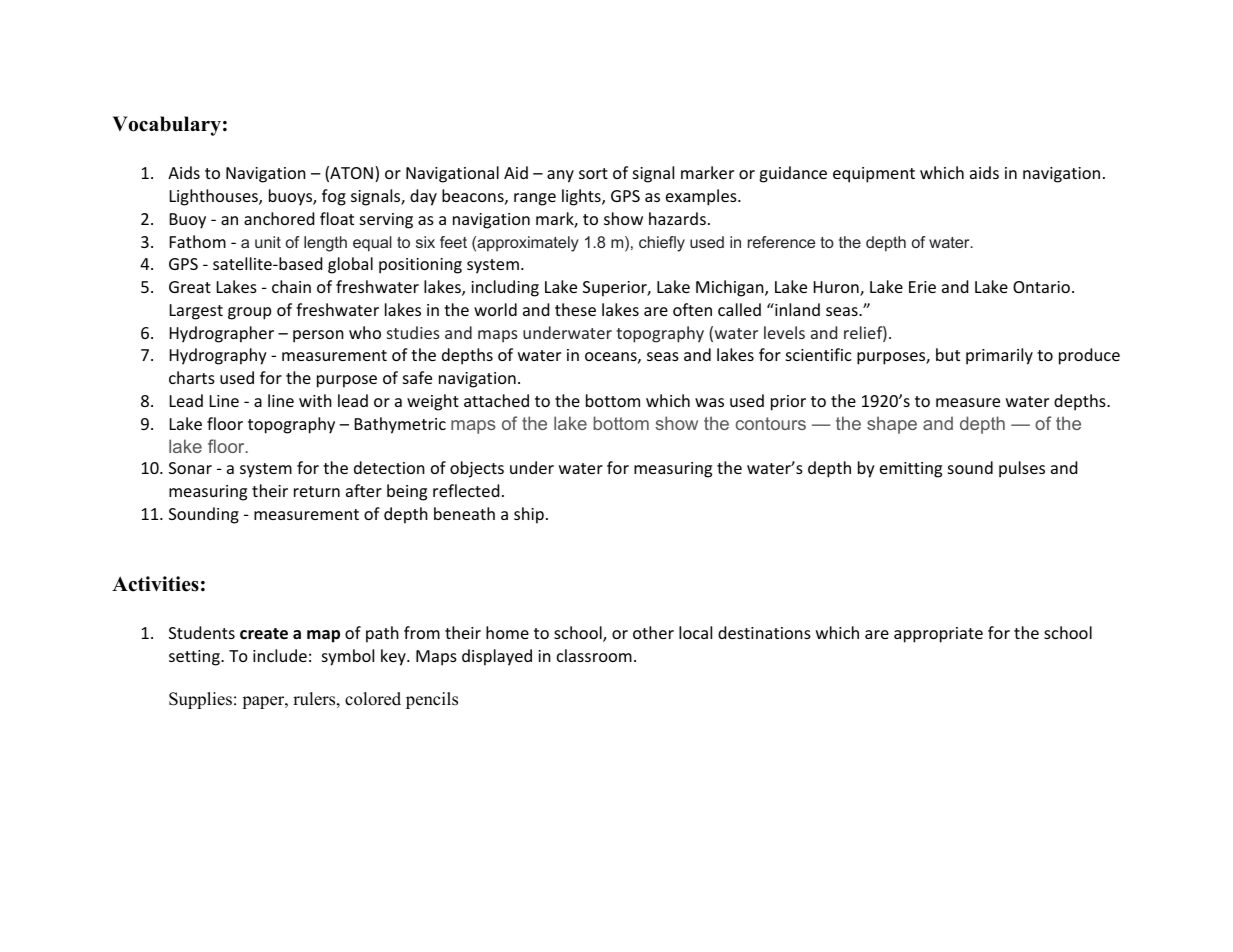 This screenshot has width=1233, height=952. What do you see at coordinates (529, 515) in the screenshot?
I see `ship` at bounding box center [529, 515].
